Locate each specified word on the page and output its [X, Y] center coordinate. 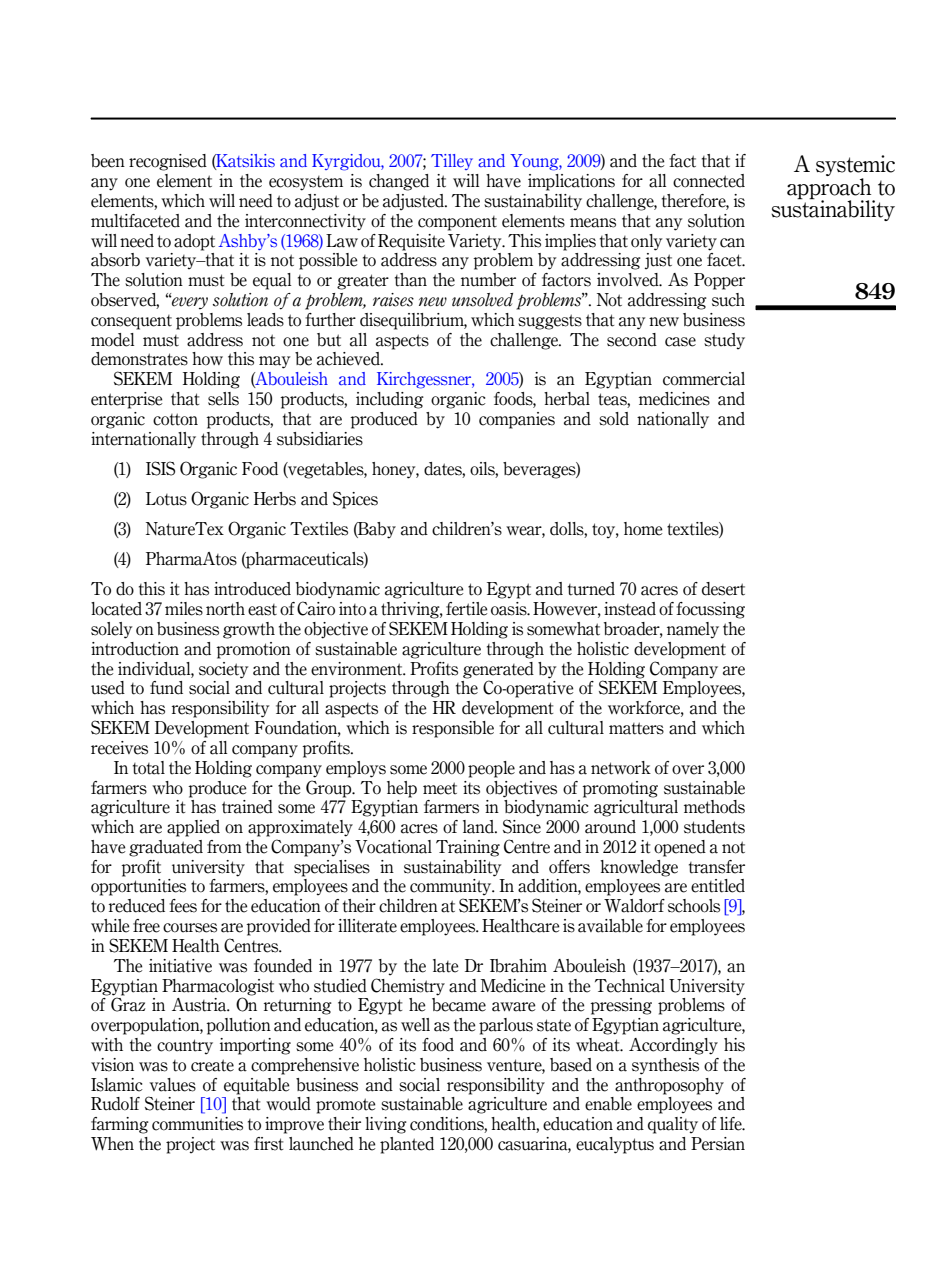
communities [197, 1124]
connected [709, 181]
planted [407, 1145]
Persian [718, 1144]
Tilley [452, 162]
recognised [168, 162]
